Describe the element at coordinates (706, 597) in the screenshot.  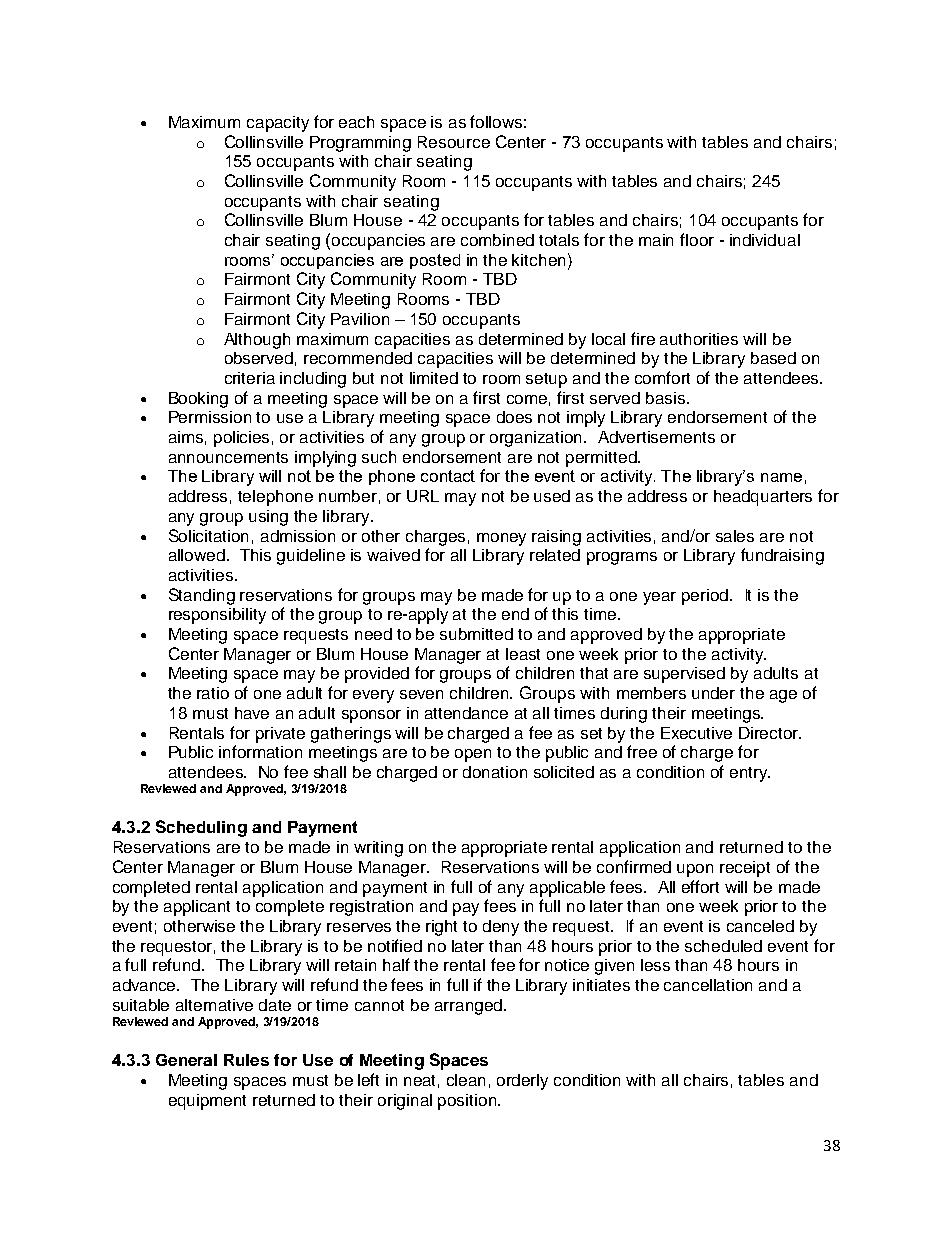
I see `period` at that location.
